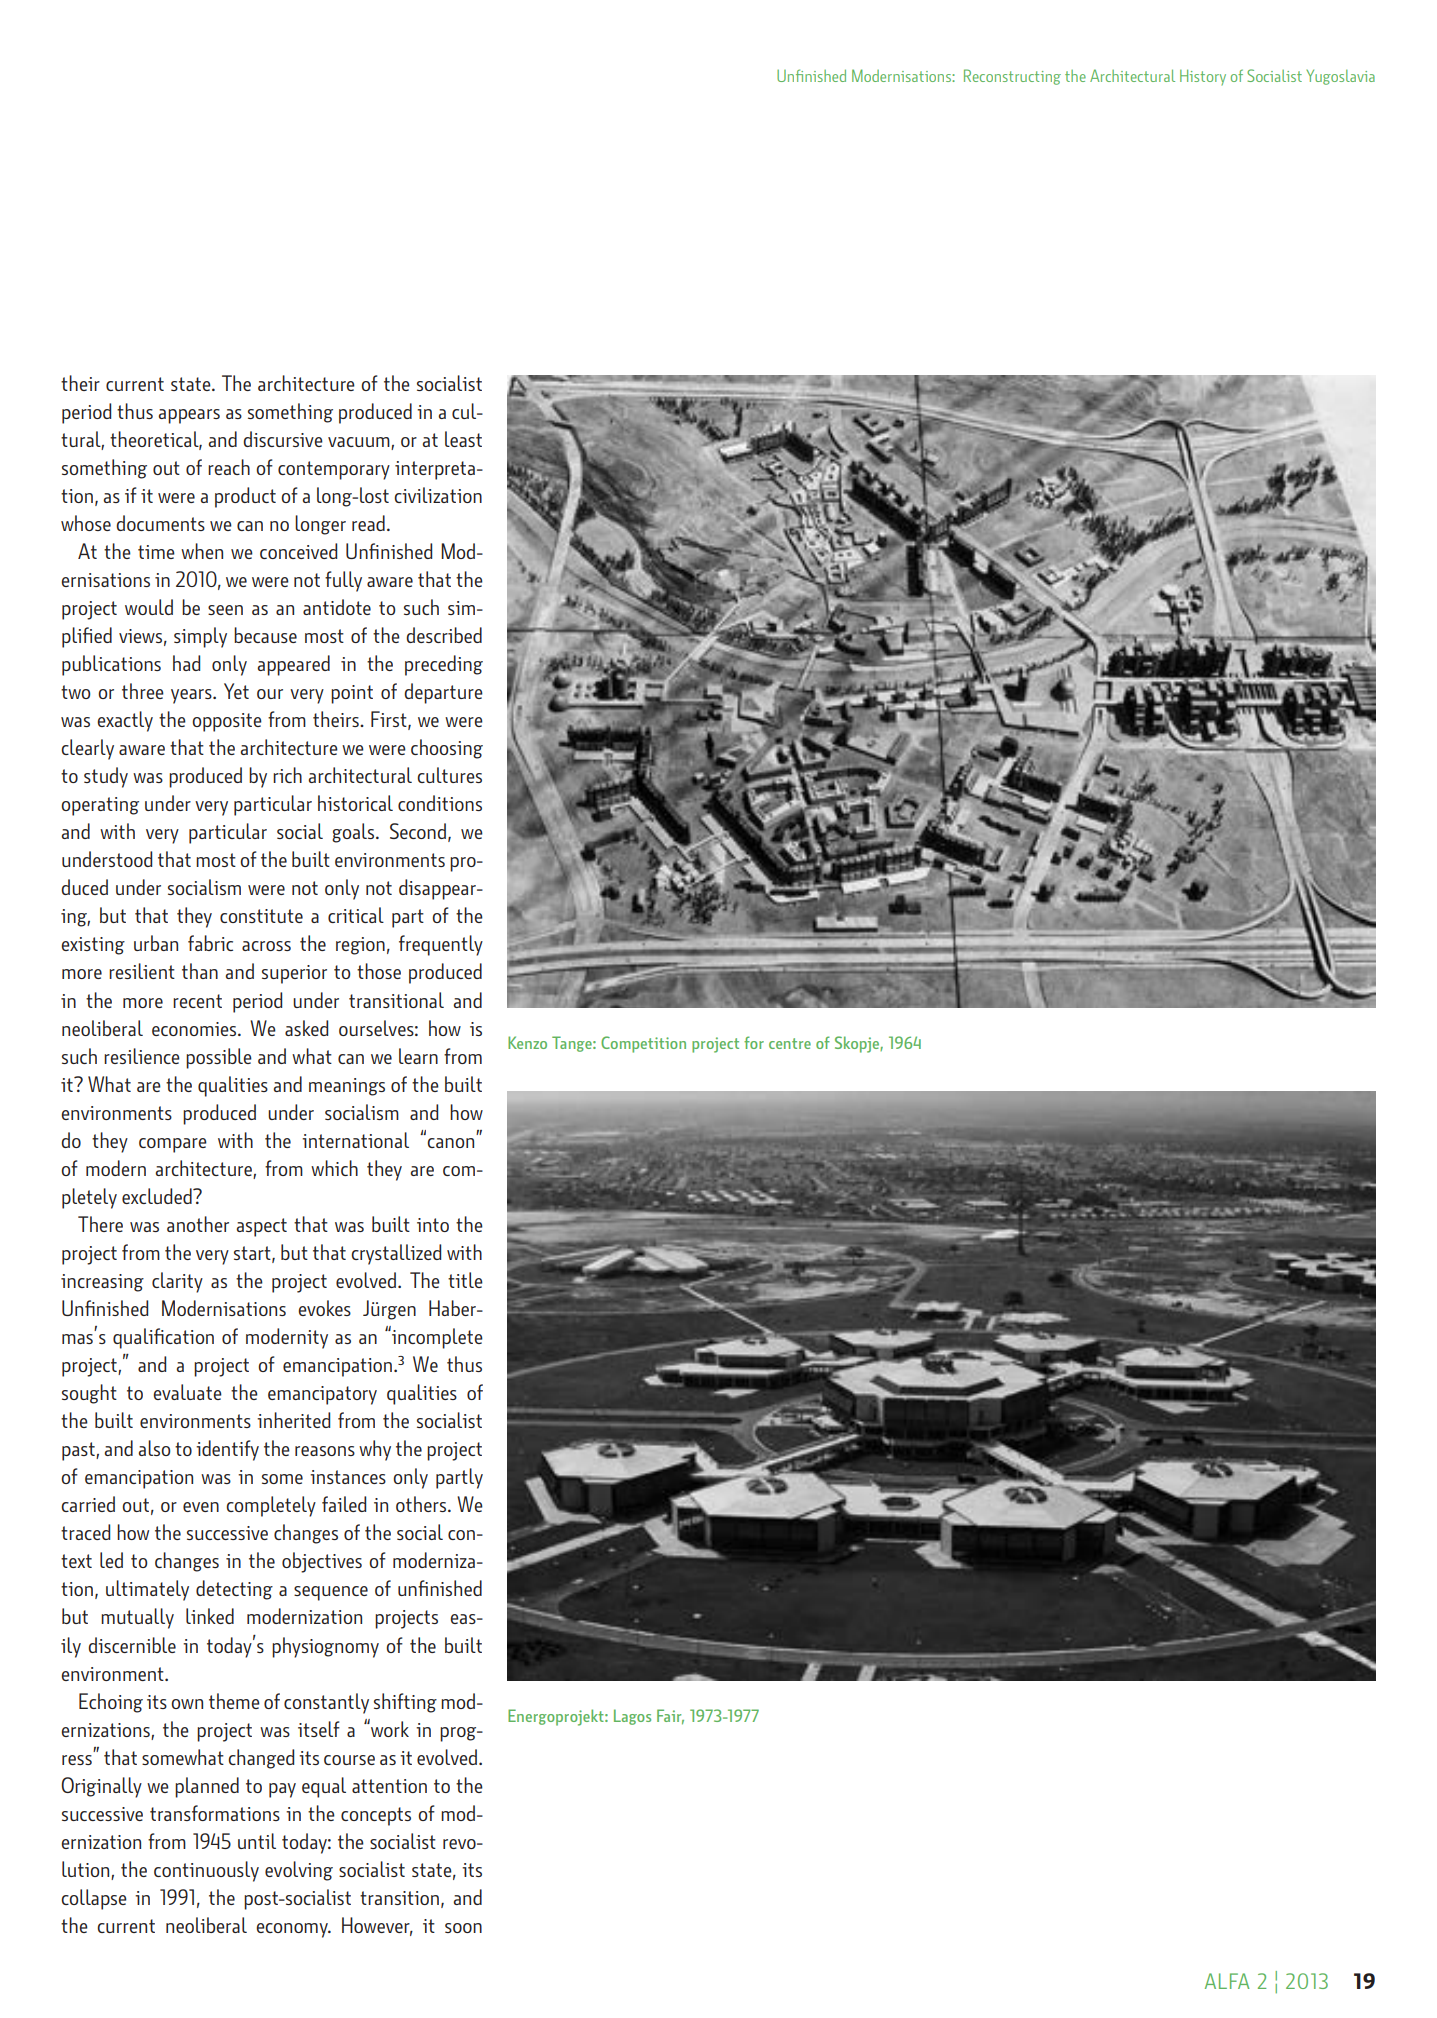  What do you see at coordinates (463, 1928) in the document?
I see `soon` at bounding box center [463, 1928].
